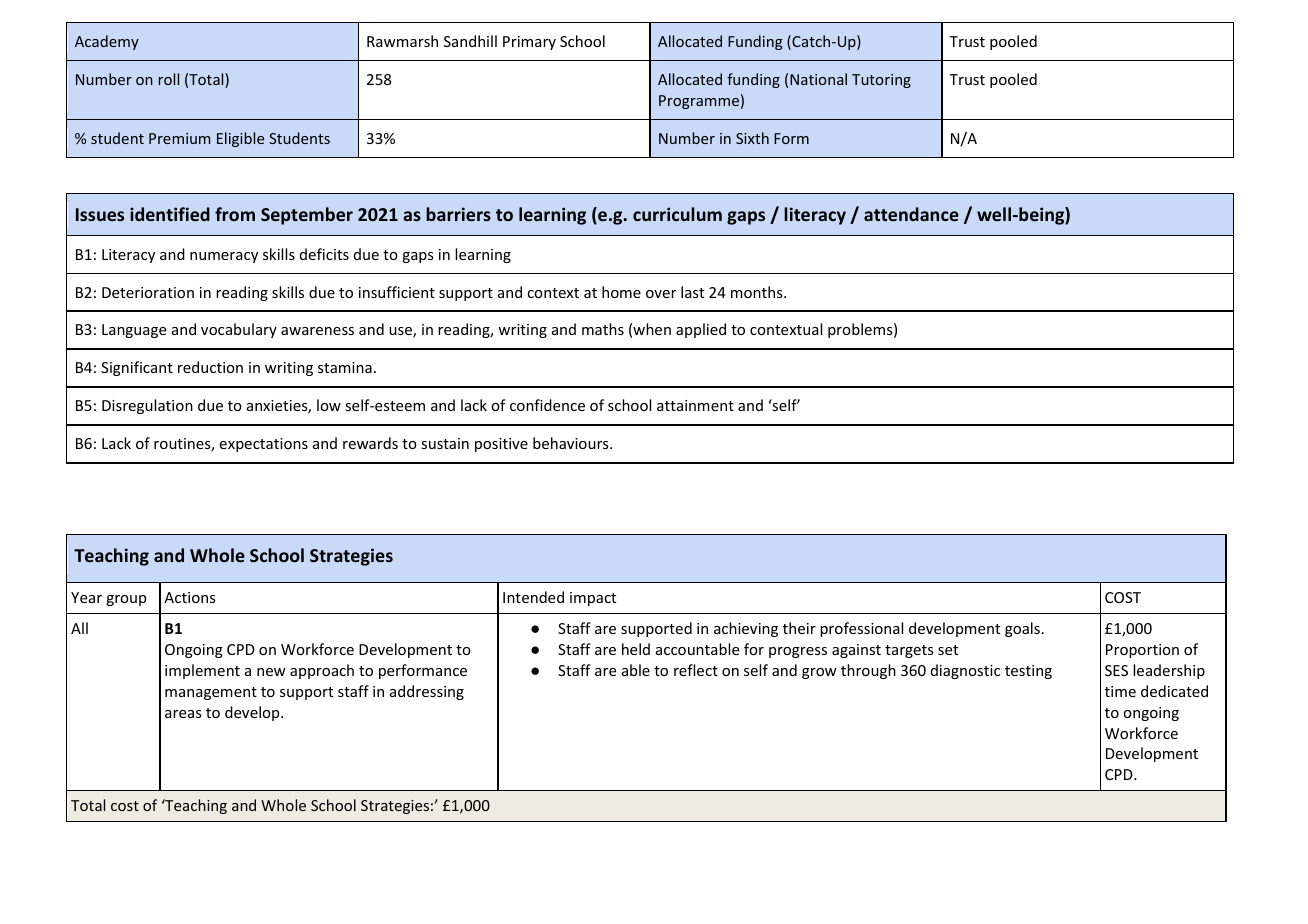 The image size is (1308, 924). I want to click on applied, so click(701, 330).
